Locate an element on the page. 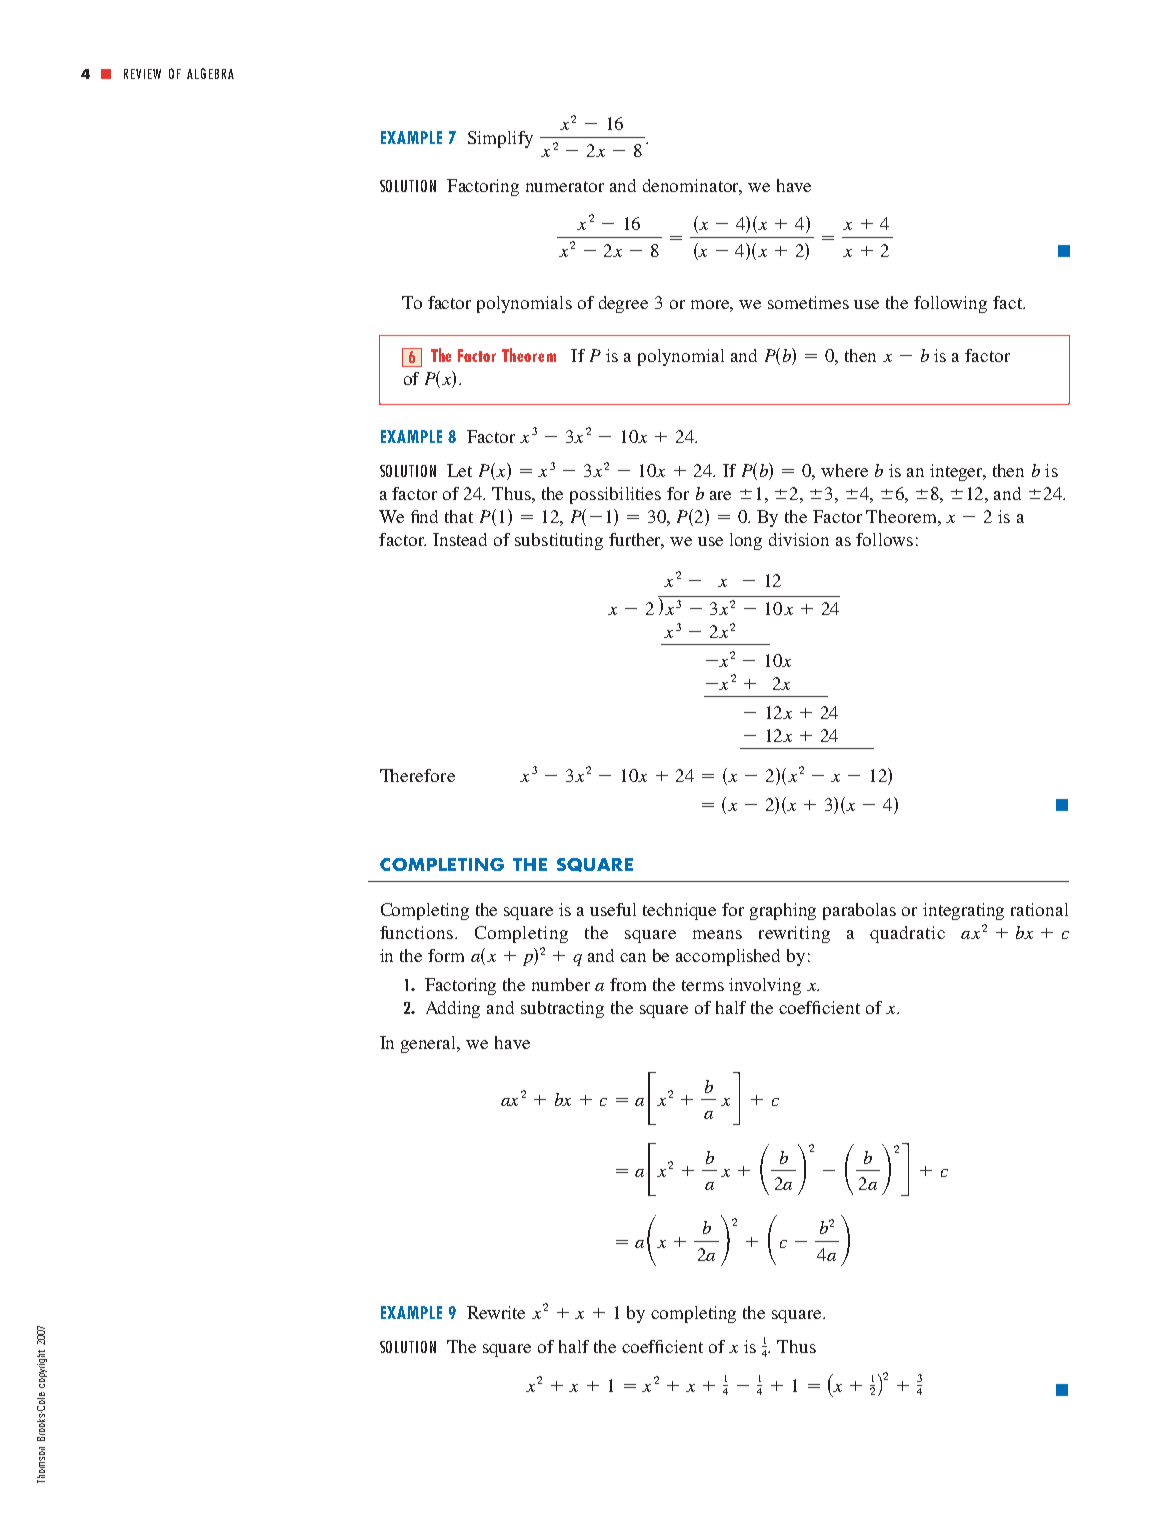  Simplify is located at coordinates (500, 139).
